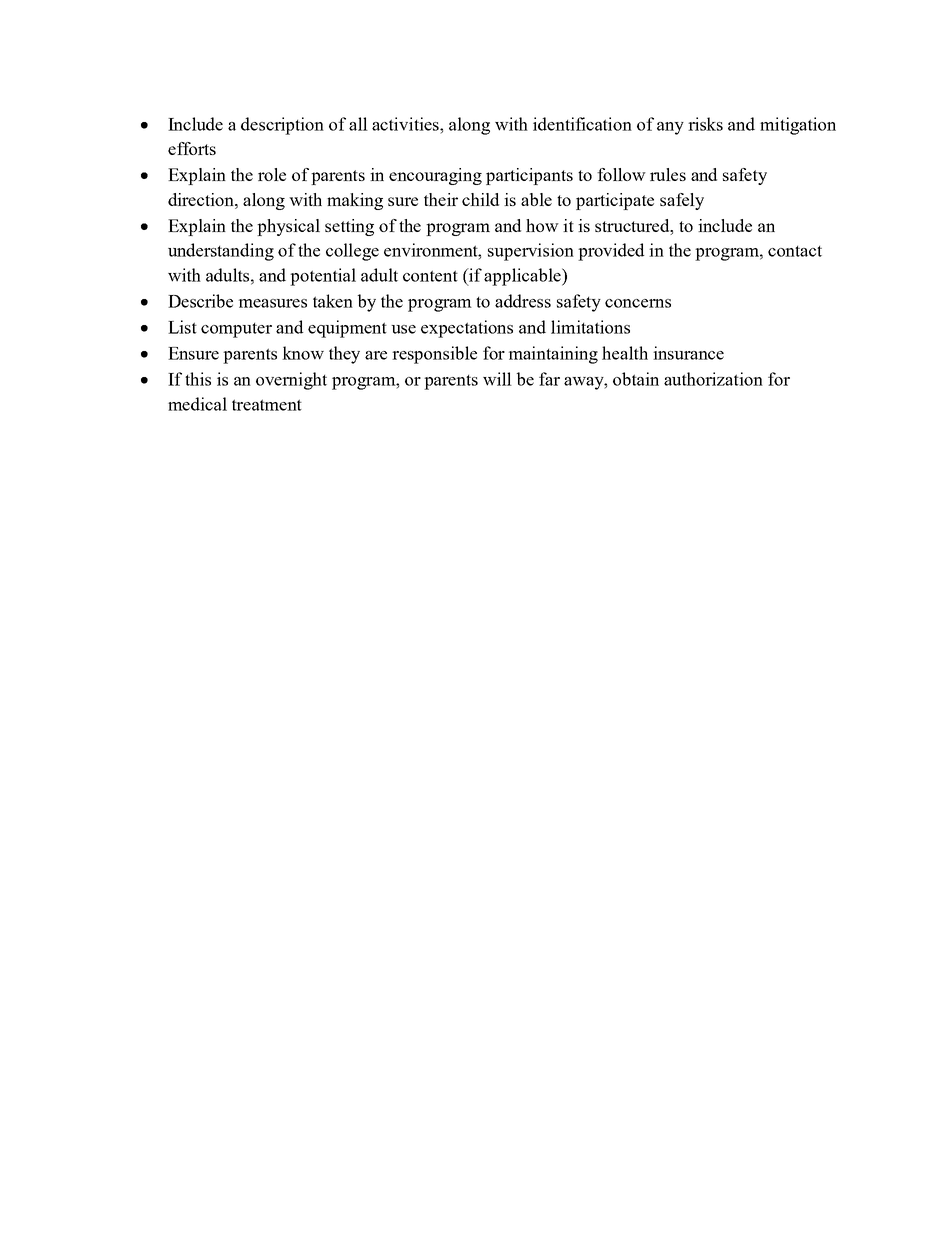 This image has width=952, height=1233. I want to click on safely, so click(682, 201).
